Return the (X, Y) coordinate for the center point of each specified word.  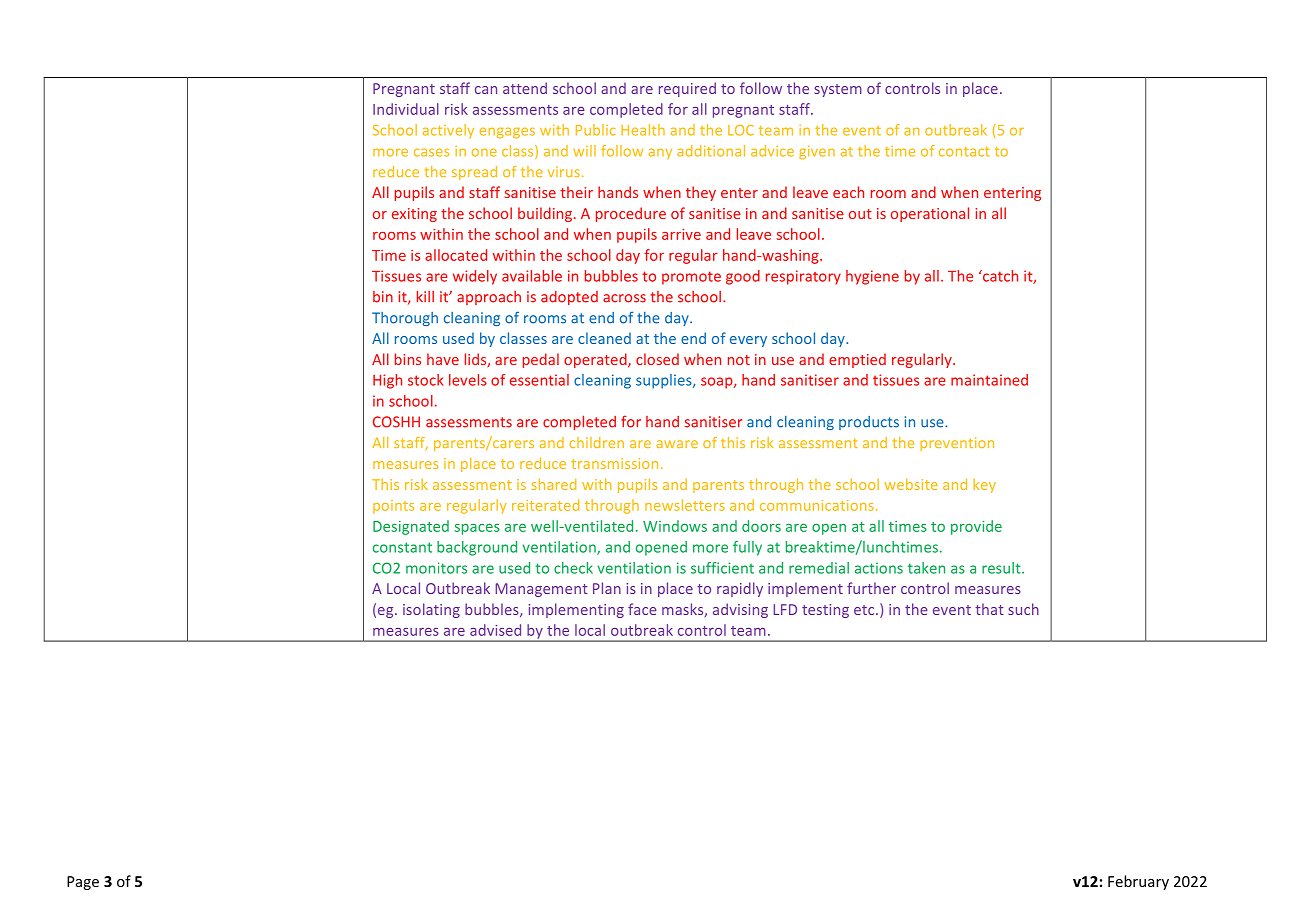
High (387, 381)
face (642, 609)
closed (657, 359)
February (1138, 882)
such (1023, 609)
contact (964, 152)
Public (596, 130)
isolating (431, 610)
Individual (406, 109)
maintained (989, 380)
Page (83, 883)
